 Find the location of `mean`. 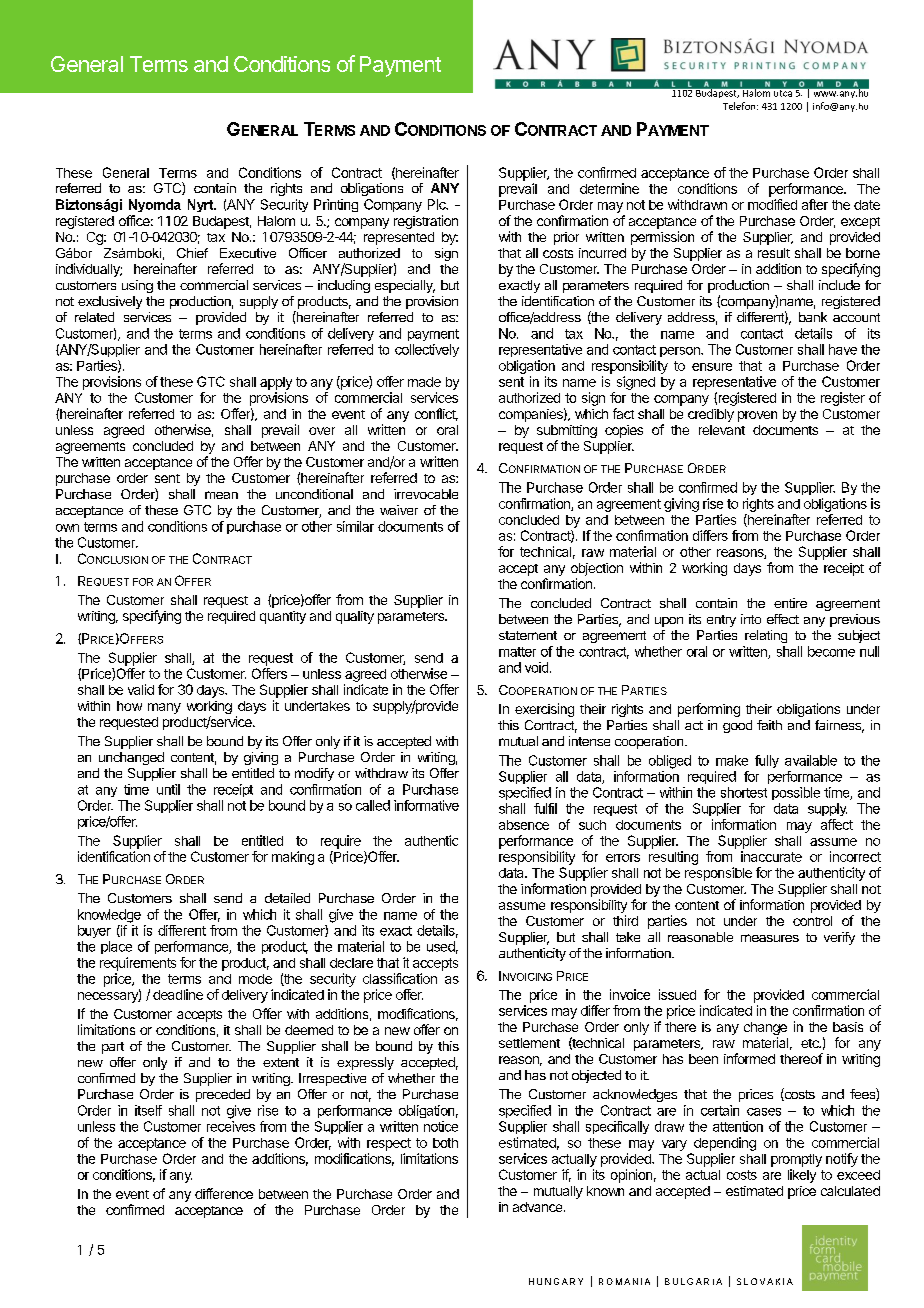

mean is located at coordinates (221, 495).
